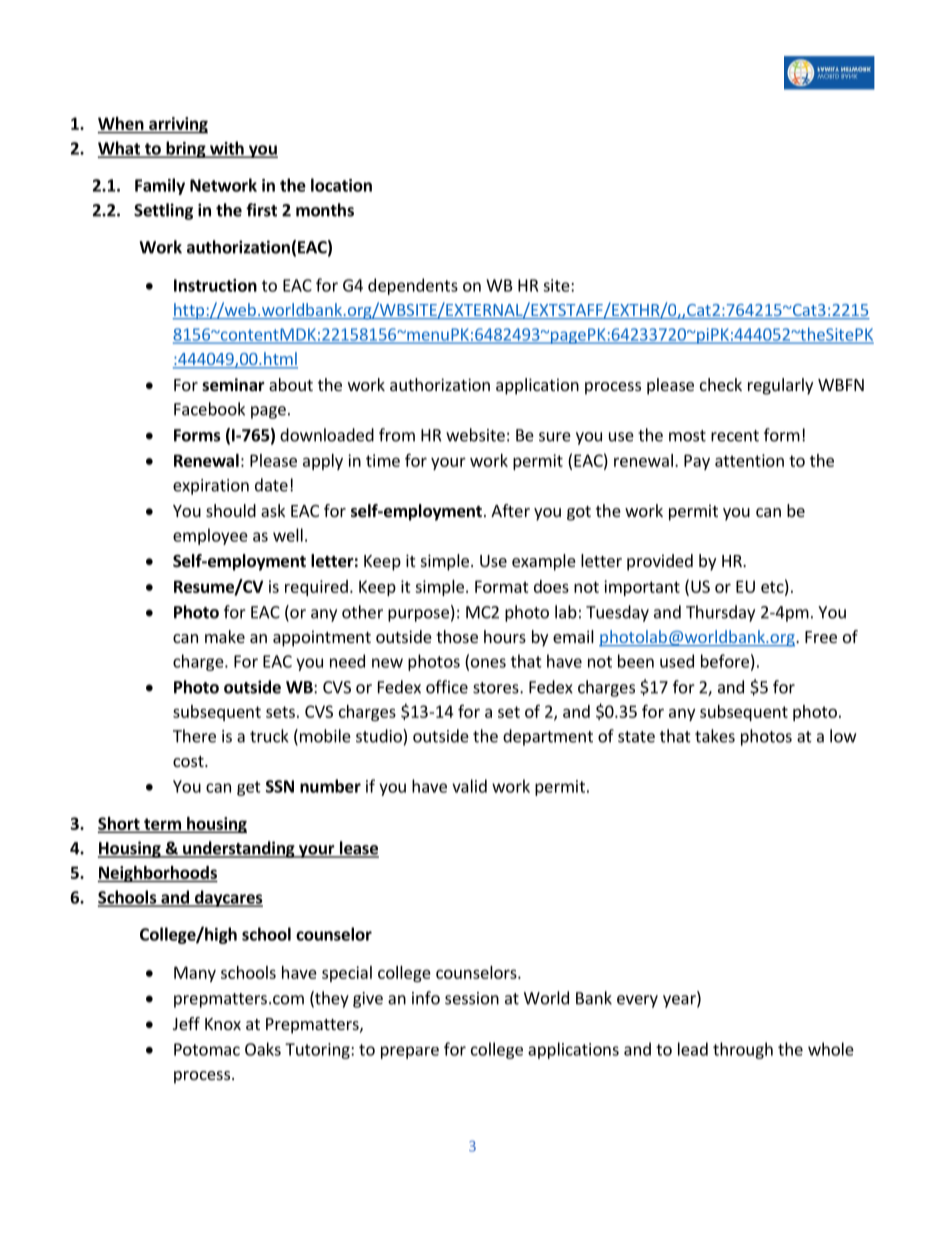 Image resolution: width=952 pixels, height=1233 pixels. Describe the element at coordinates (225, 636) in the screenshot. I see `make` at that location.
